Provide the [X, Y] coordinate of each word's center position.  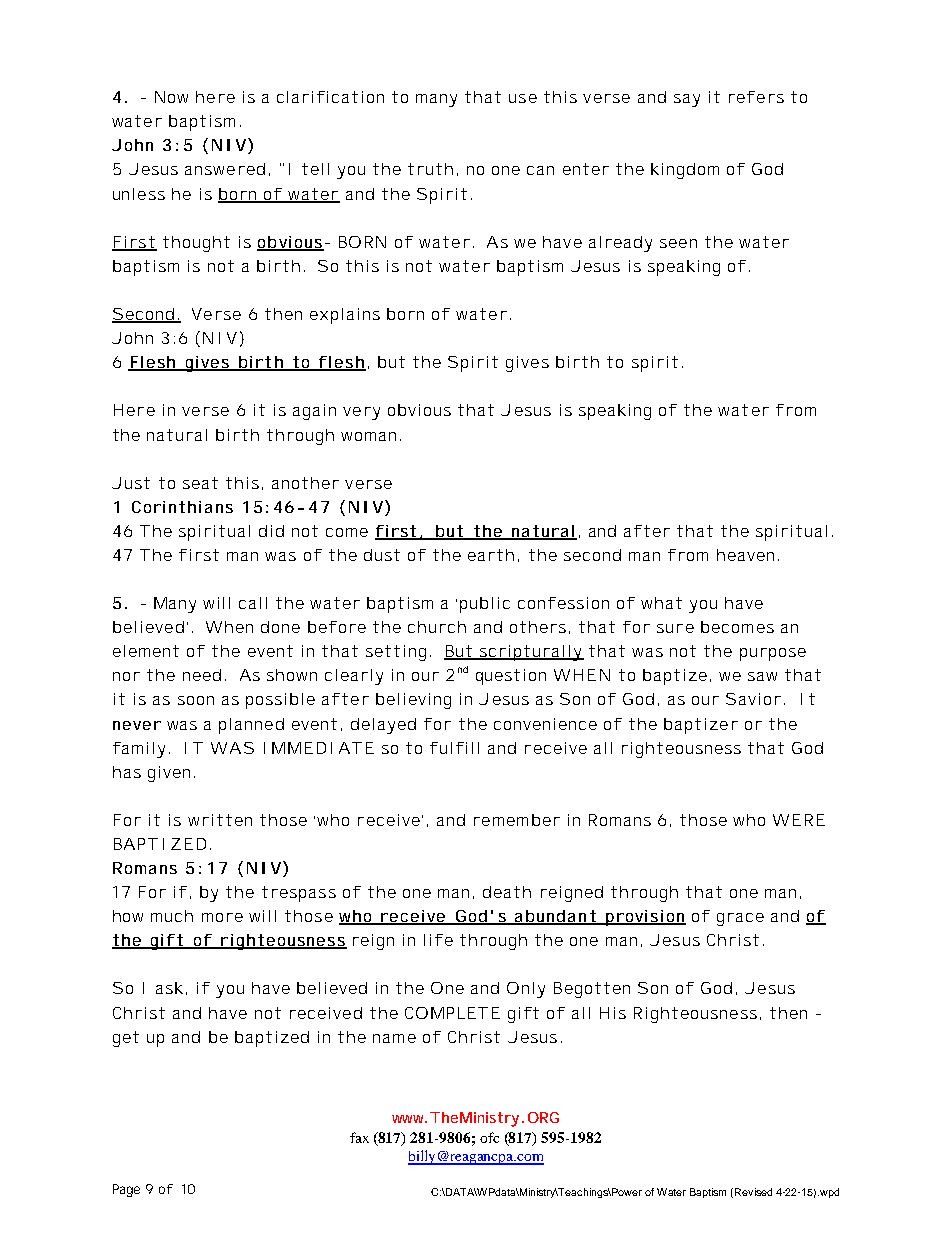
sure [675, 628]
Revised [753, 1192]
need [202, 675]
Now [171, 97]
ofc [489, 1137]
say [687, 100]
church [437, 627]
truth [430, 169]
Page [126, 1190]
